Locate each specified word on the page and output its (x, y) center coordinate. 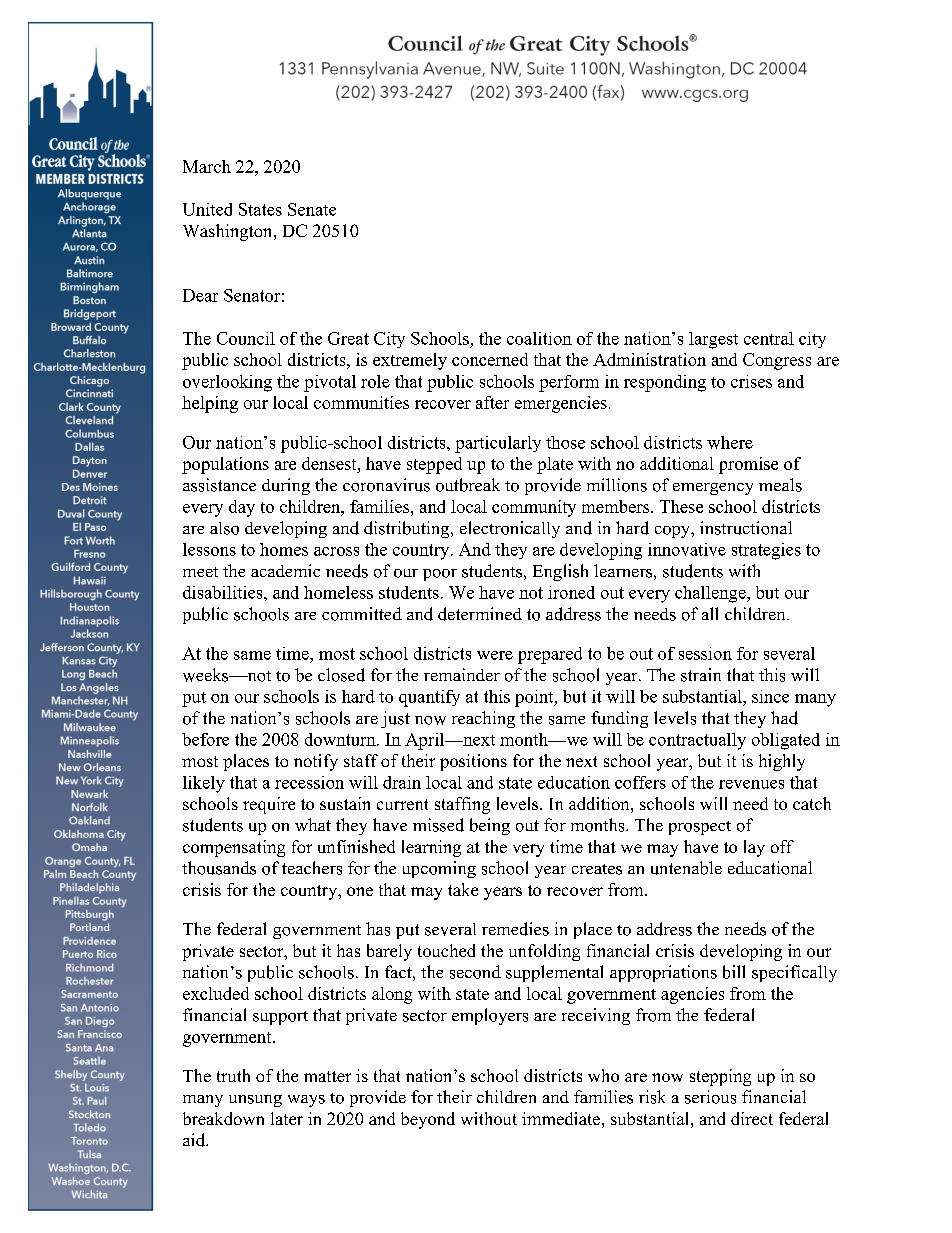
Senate (312, 209)
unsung (255, 1101)
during (286, 486)
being (490, 826)
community (534, 508)
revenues (751, 784)
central (769, 338)
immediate (561, 1118)
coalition (539, 338)
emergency (713, 489)
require (269, 805)
